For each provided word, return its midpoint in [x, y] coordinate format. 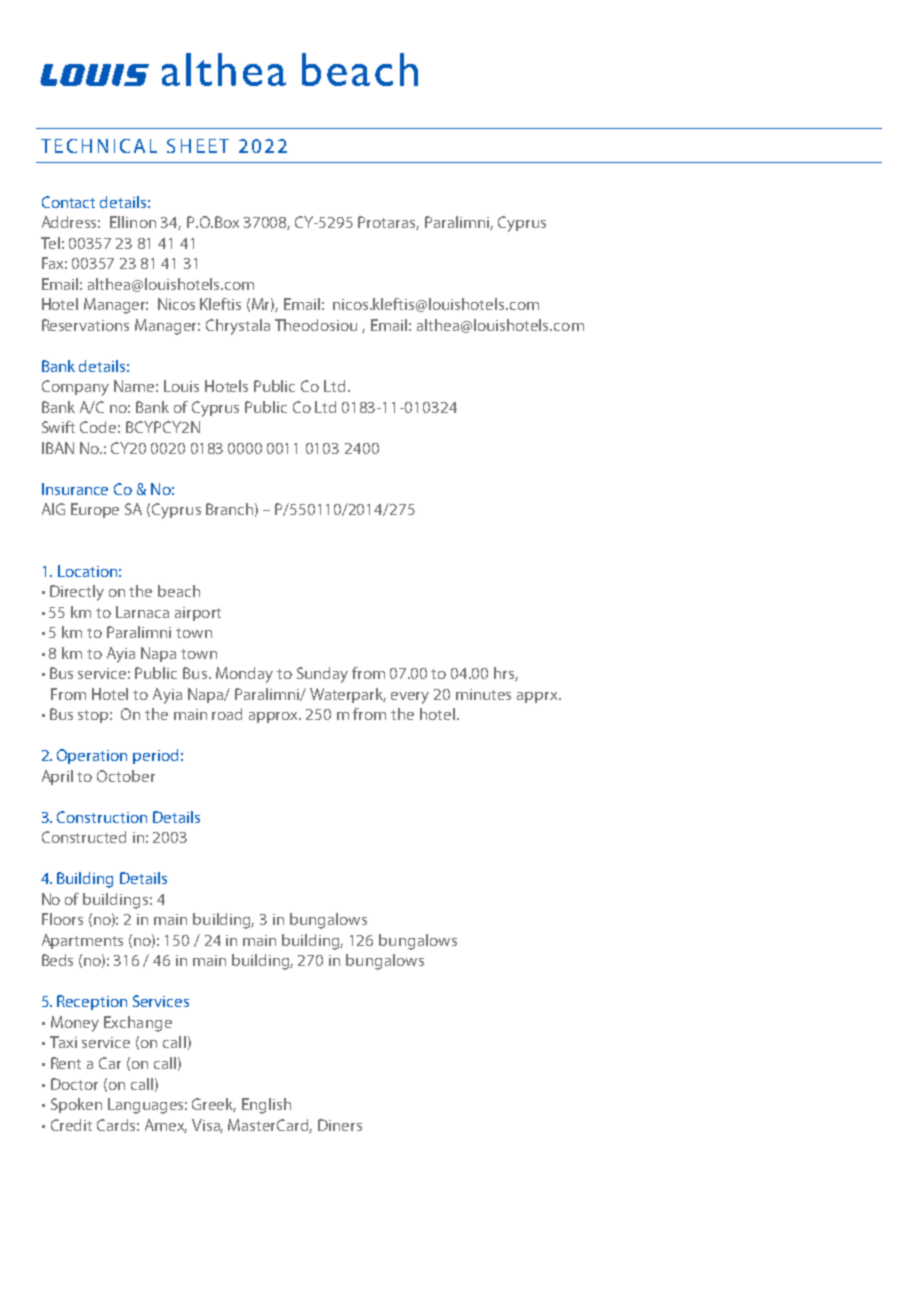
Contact [68, 202]
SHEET [198, 146]
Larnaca [142, 612]
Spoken [76, 1105]
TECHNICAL [99, 146]
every [410, 698]
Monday [244, 675]
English [266, 1106]
